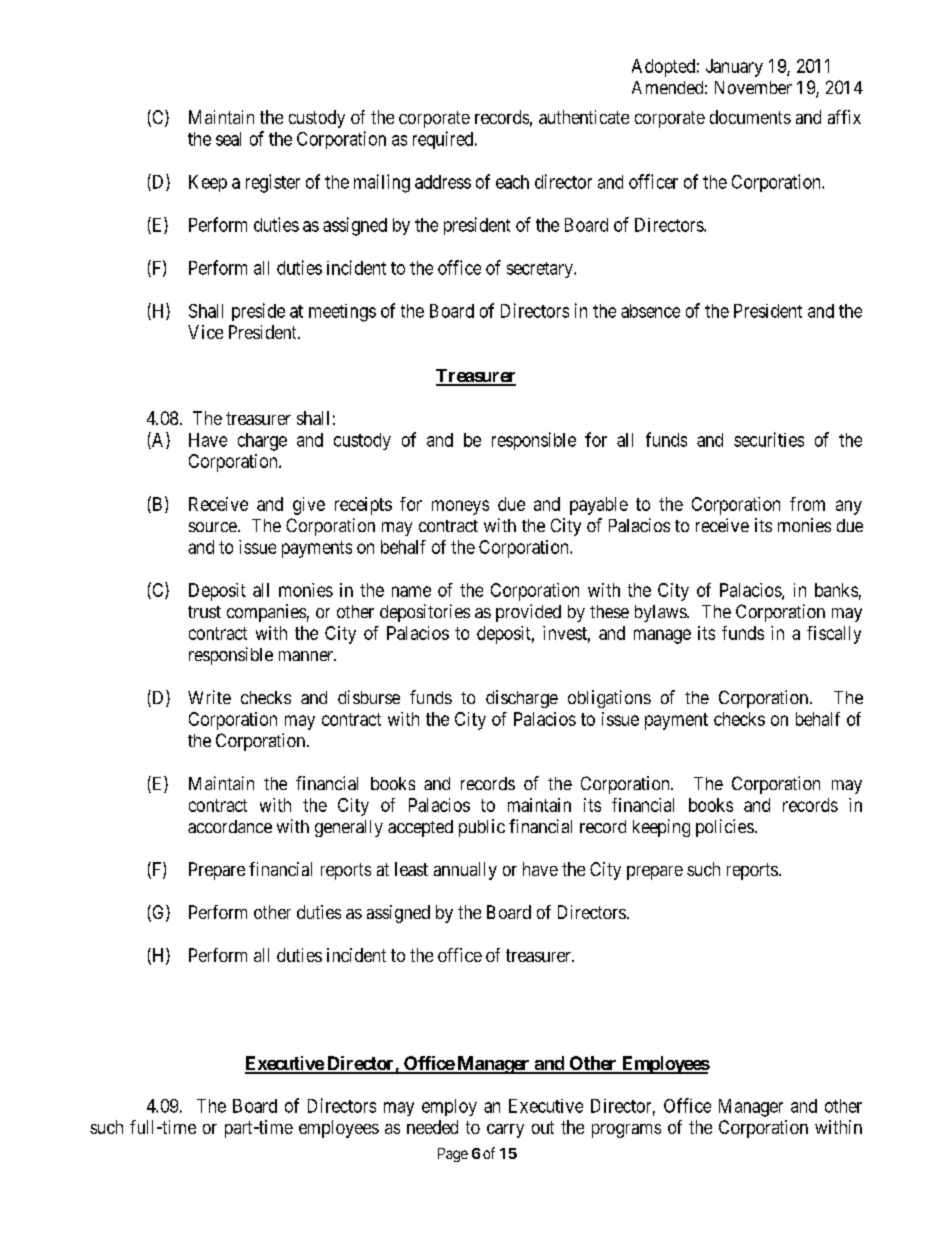 Image resolution: width=952 pixels, height=1233 pixels. What do you see at coordinates (309, 506) in the page?
I see `give` at bounding box center [309, 506].
